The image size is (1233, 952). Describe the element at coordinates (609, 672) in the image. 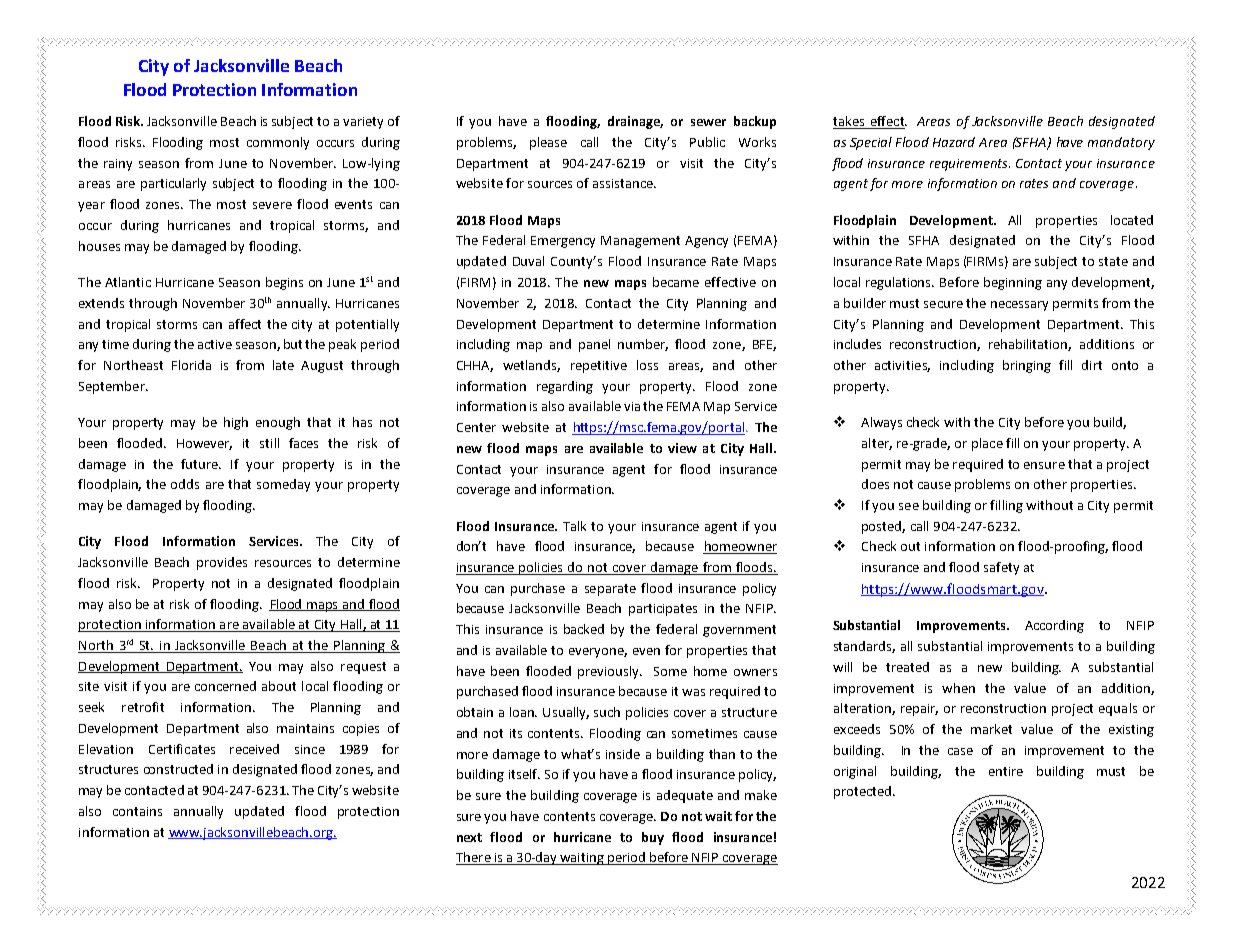

I see `previously` at that location.
